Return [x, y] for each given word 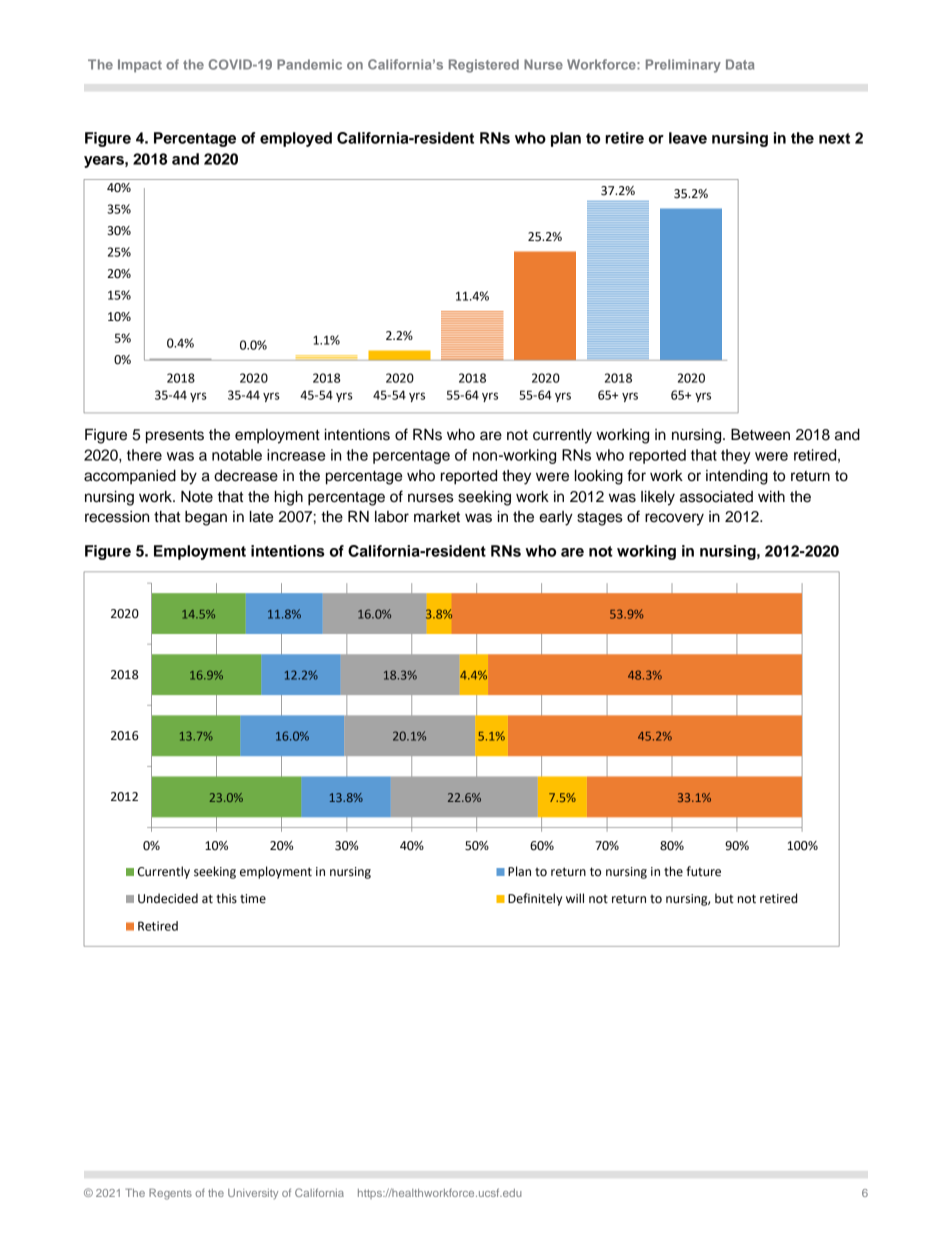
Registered [484, 66]
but [724, 898]
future [703, 871]
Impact [140, 66]
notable [237, 455]
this [226, 898]
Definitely [535, 899]
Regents [170, 1194]
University [253, 1194]
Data [740, 64]
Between [760, 434]
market [437, 517]
